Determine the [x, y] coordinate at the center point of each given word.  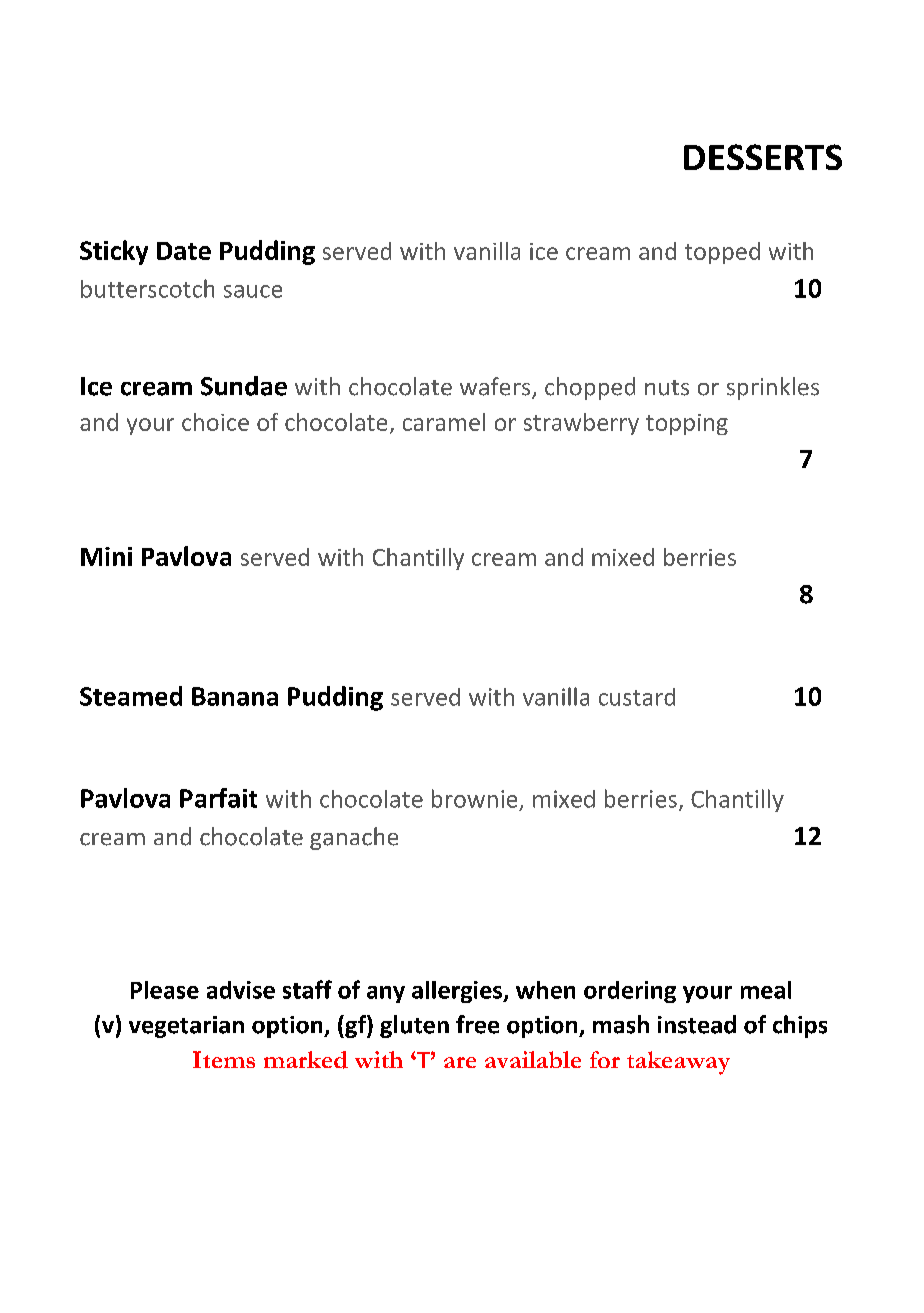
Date [184, 251]
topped [722, 253]
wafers [496, 387]
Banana [235, 696]
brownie [474, 798]
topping [687, 424]
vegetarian [186, 1027]
